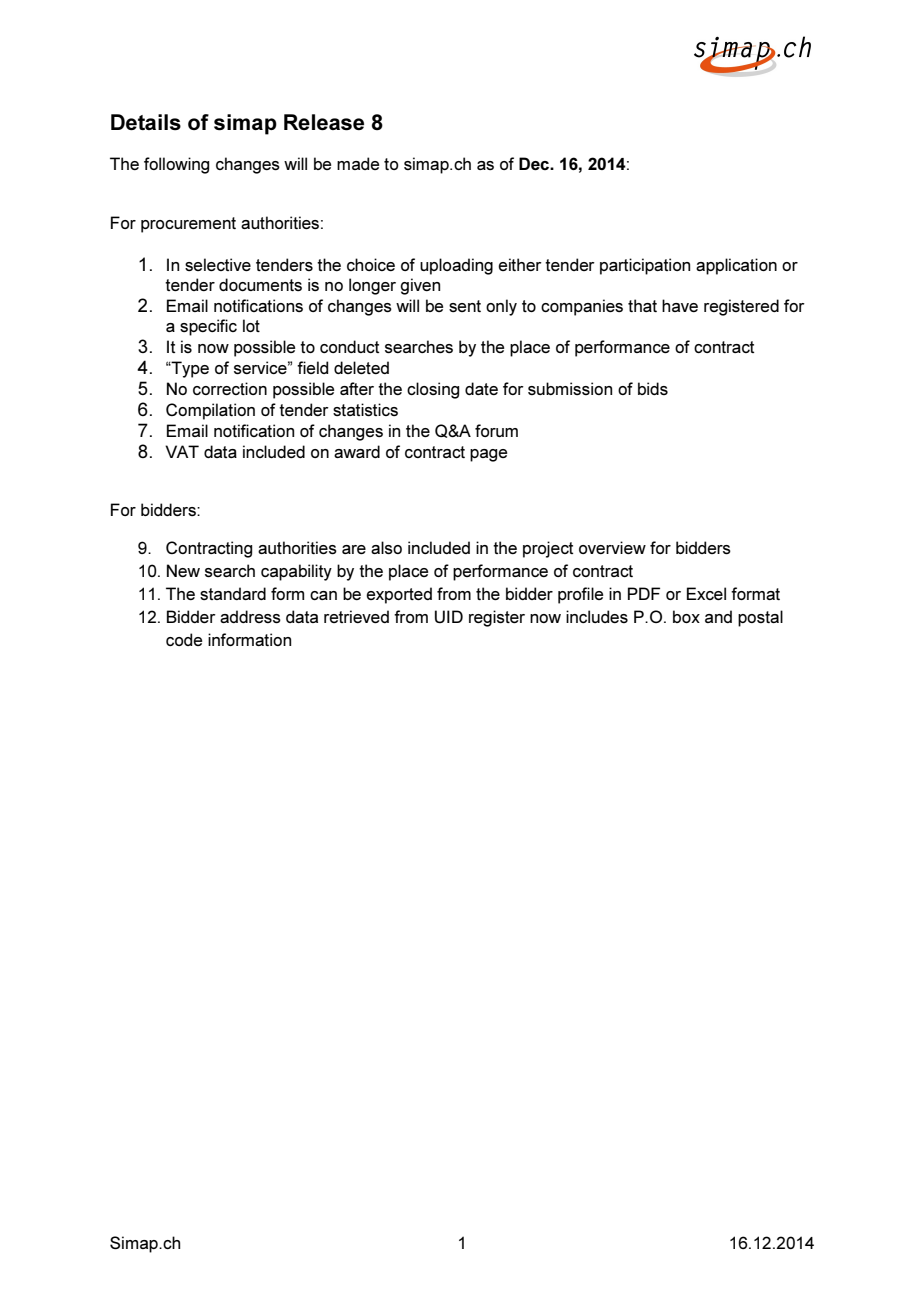  What do you see at coordinates (645, 266) in the document?
I see `participation` at bounding box center [645, 266].
